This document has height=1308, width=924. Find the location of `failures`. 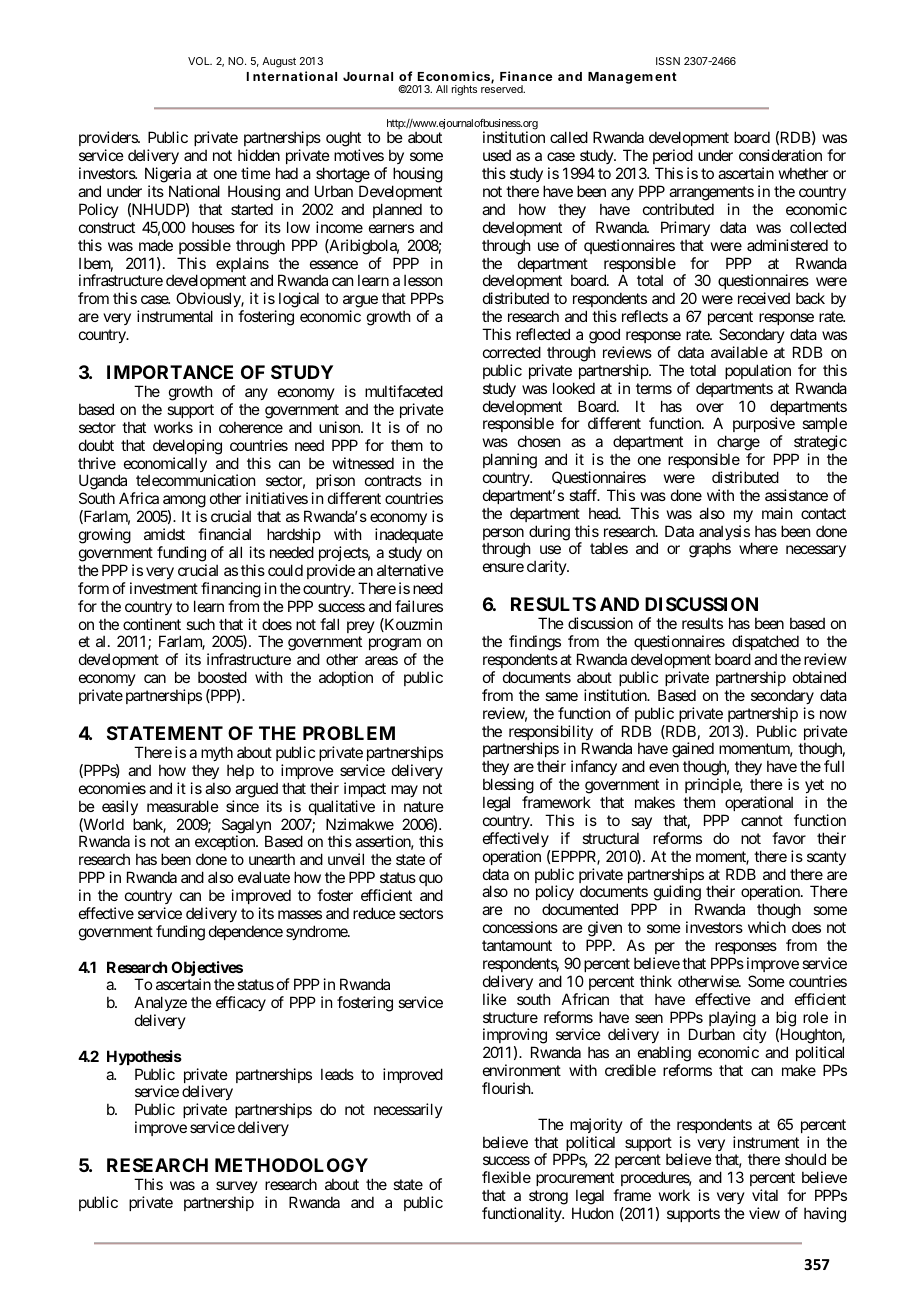

failures is located at coordinates (419, 606).
